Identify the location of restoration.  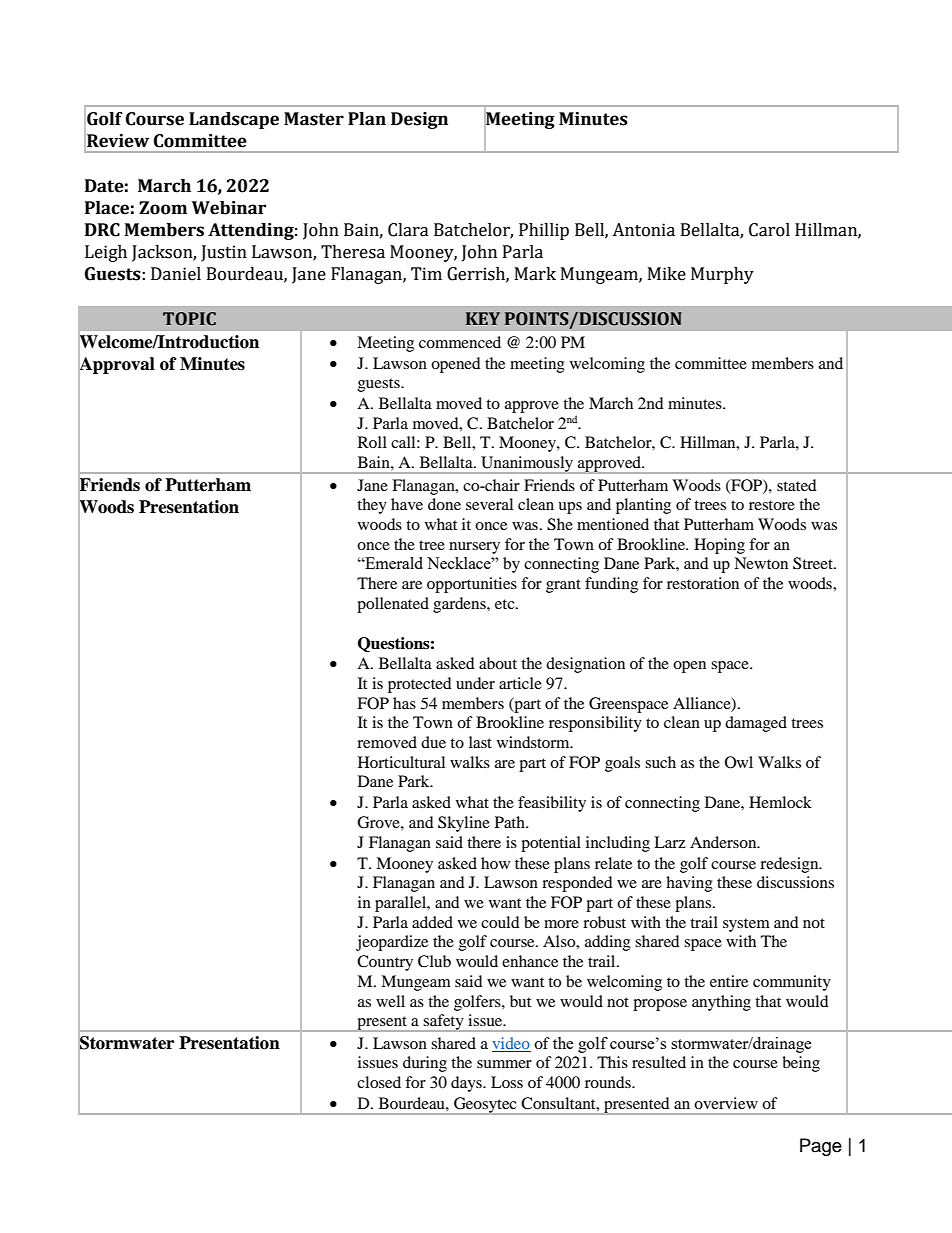
(703, 583).
